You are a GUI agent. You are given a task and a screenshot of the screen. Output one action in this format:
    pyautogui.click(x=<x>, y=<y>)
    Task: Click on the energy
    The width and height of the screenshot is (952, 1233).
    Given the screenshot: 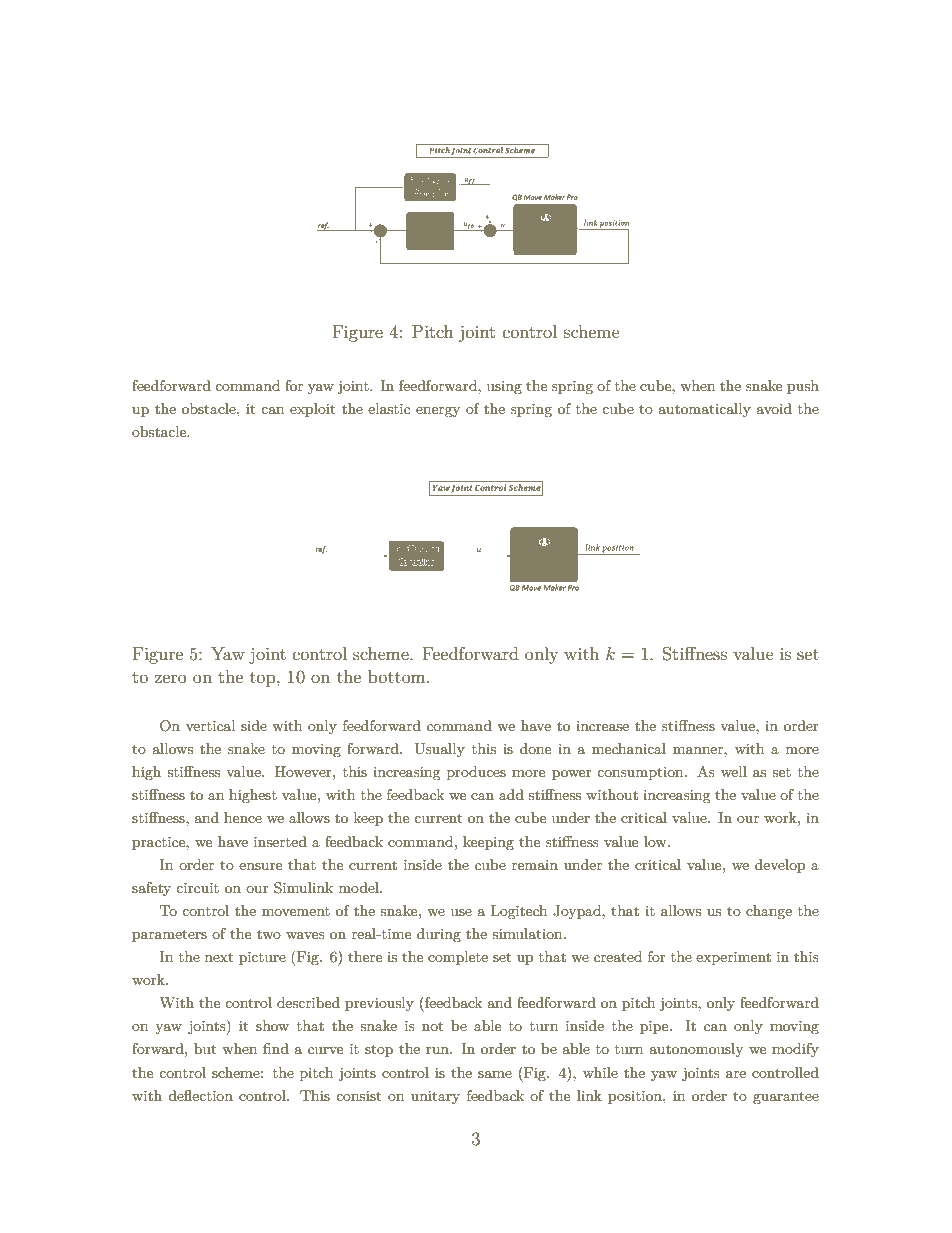 What is the action you would take?
    pyautogui.click(x=438, y=412)
